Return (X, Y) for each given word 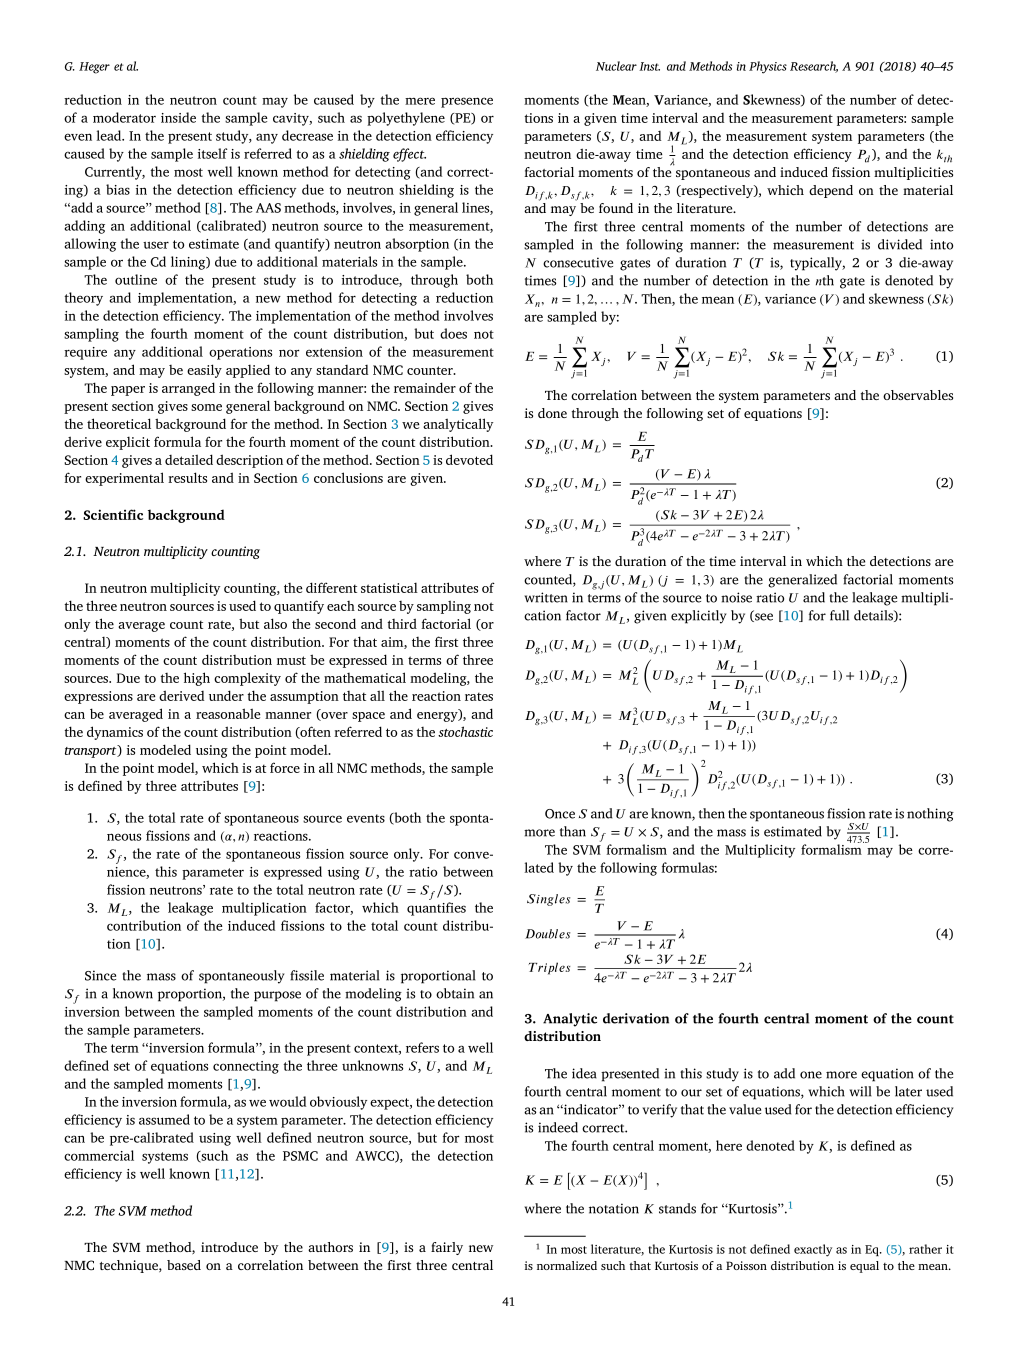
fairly (447, 1248)
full (839, 615)
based (184, 1265)
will (860, 1091)
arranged (188, 389)
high (197, 679)
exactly (813, 1250)
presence (467, 102)
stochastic (465, 731)
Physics (768, 67)
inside (178, 117)
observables (918, 395)
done (552, 413)
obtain (455, 993)
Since (100, 975)
